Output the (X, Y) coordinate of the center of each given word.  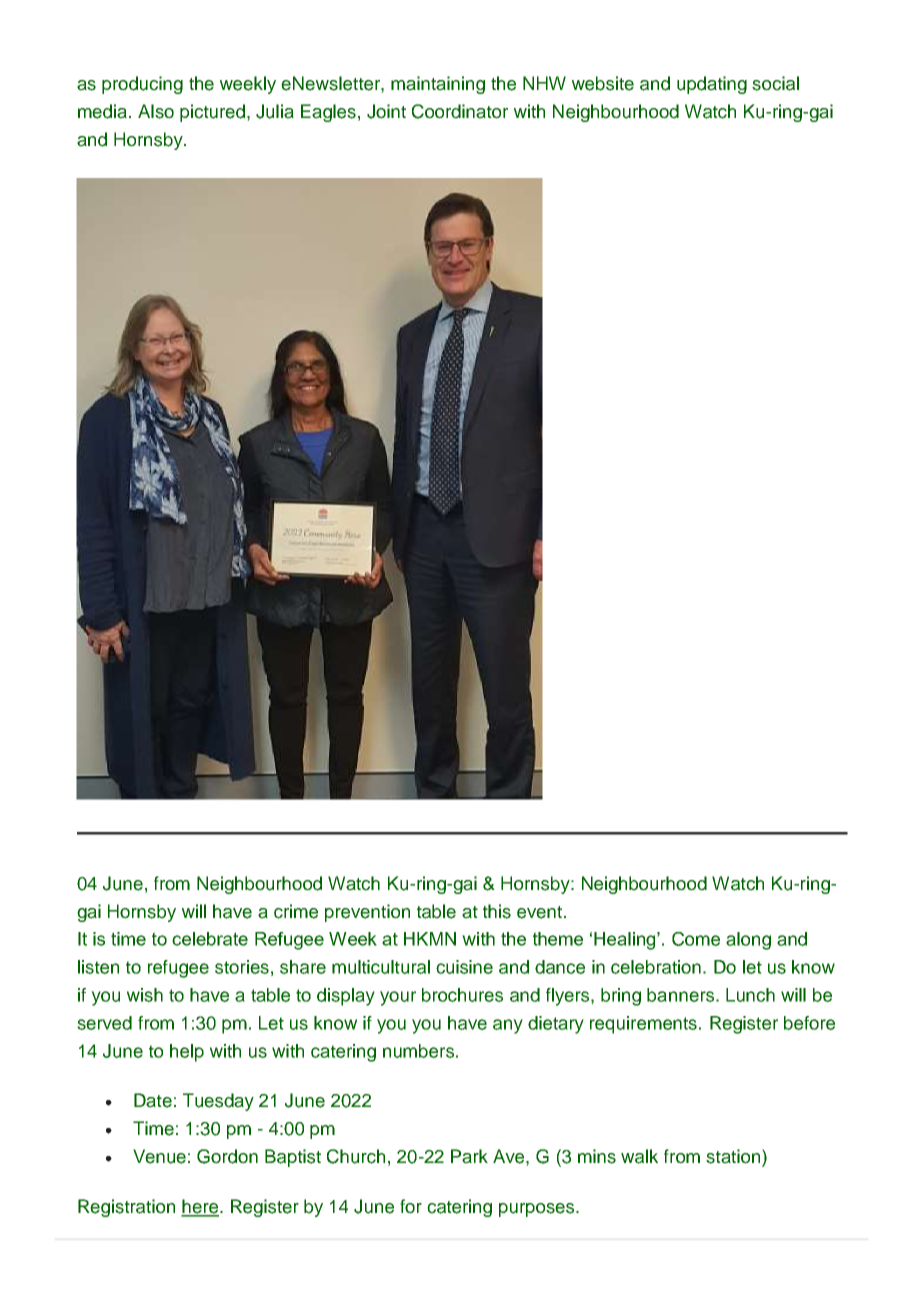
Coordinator (460, 111)
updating (712, 85)
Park (469, 1156)
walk (639, 1156)
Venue (159, 1156)
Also (156, 111)
